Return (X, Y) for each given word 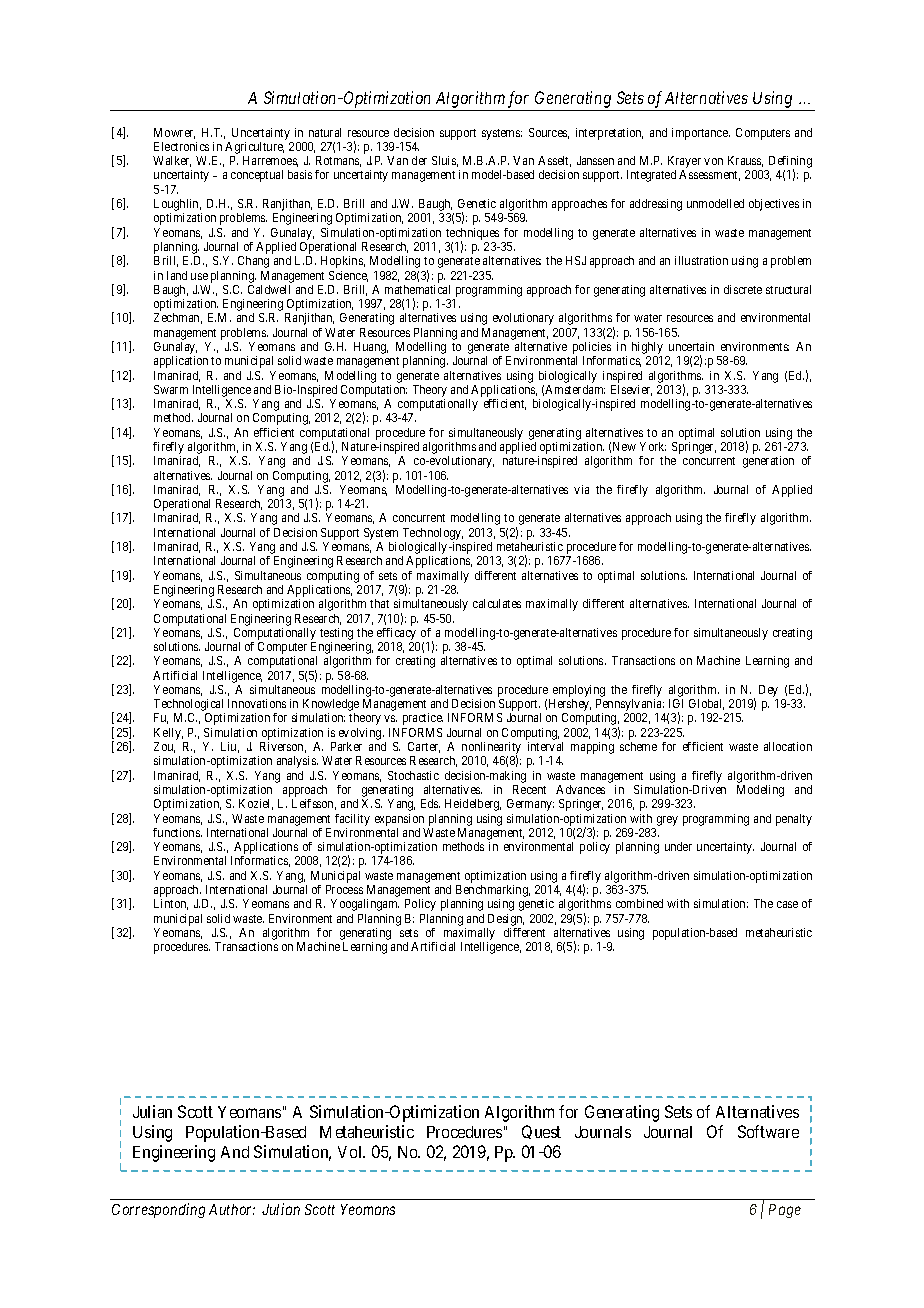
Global (706, 704)
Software (768, 1131)
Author (232, 1209)
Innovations (257, 703)
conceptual (257, 176)
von (713, 161)
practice (423, 719)
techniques (472, 235)
